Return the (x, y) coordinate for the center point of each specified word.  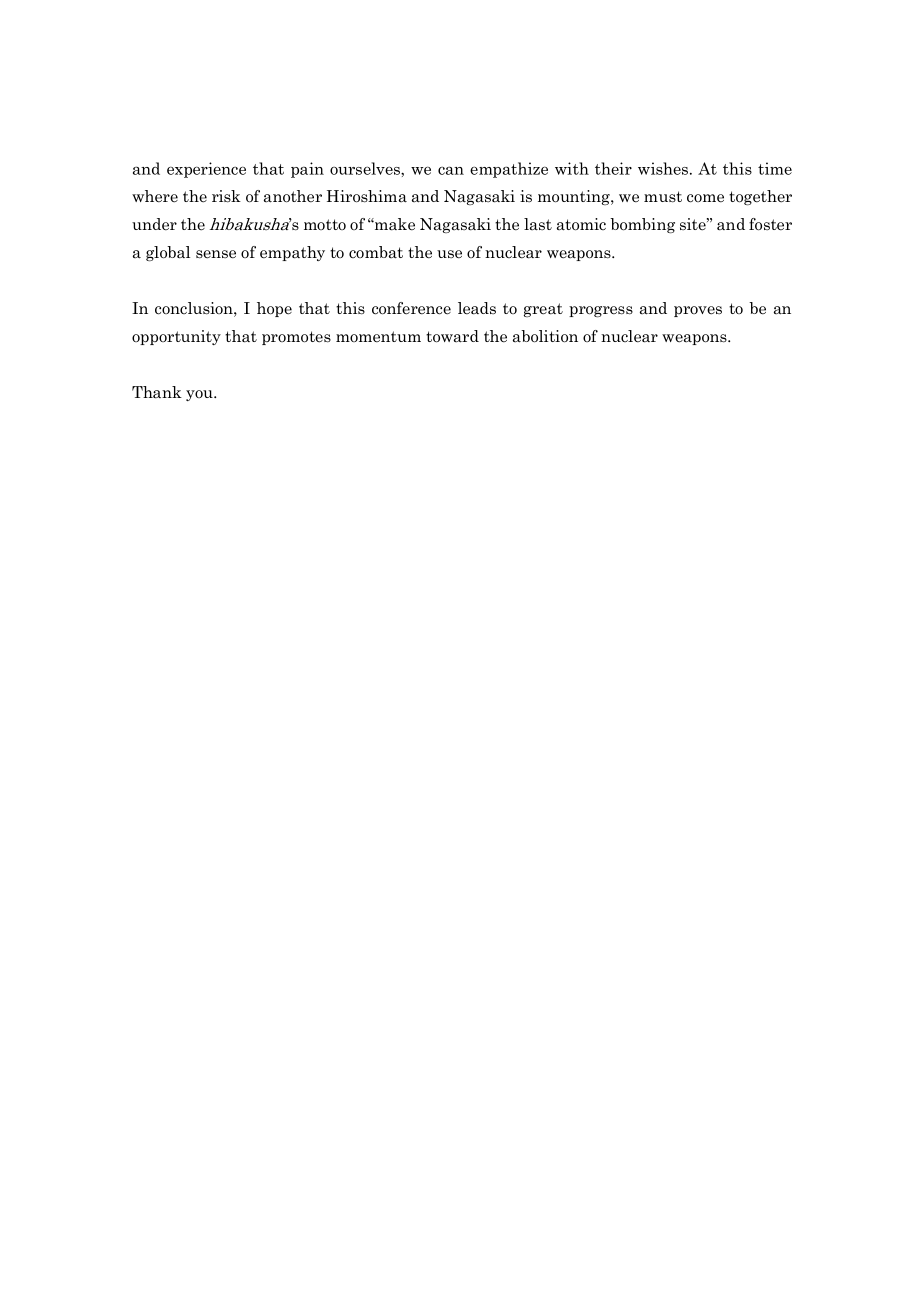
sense (216, 254)
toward (452, 336)
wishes (664, 168)
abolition (545, 336)
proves (698, 311)
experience (206, 170)
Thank (157, 392)
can (451, 170)
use (449, 254)
